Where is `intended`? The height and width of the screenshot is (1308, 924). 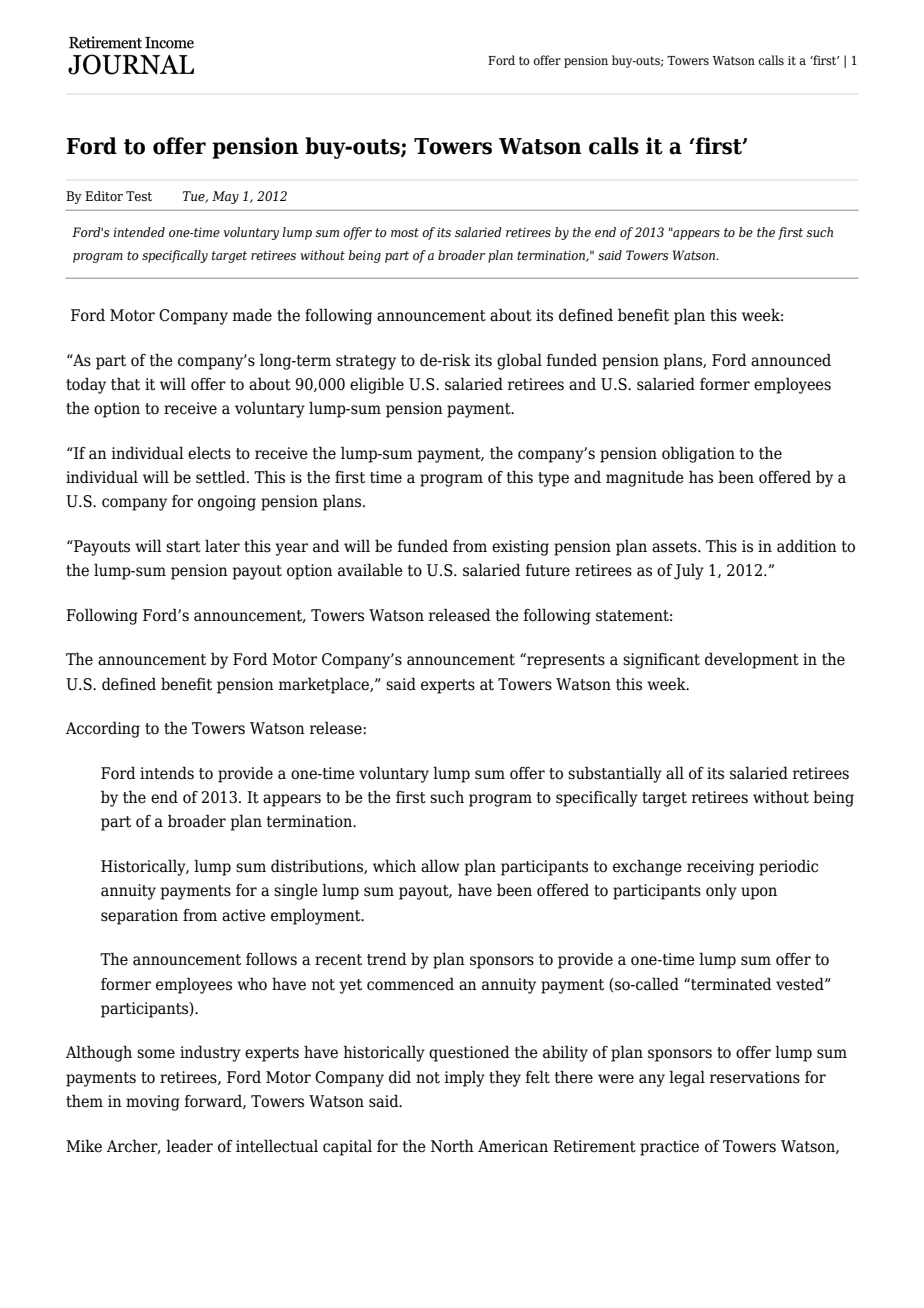
intended is located at coordinates (139, 232).
